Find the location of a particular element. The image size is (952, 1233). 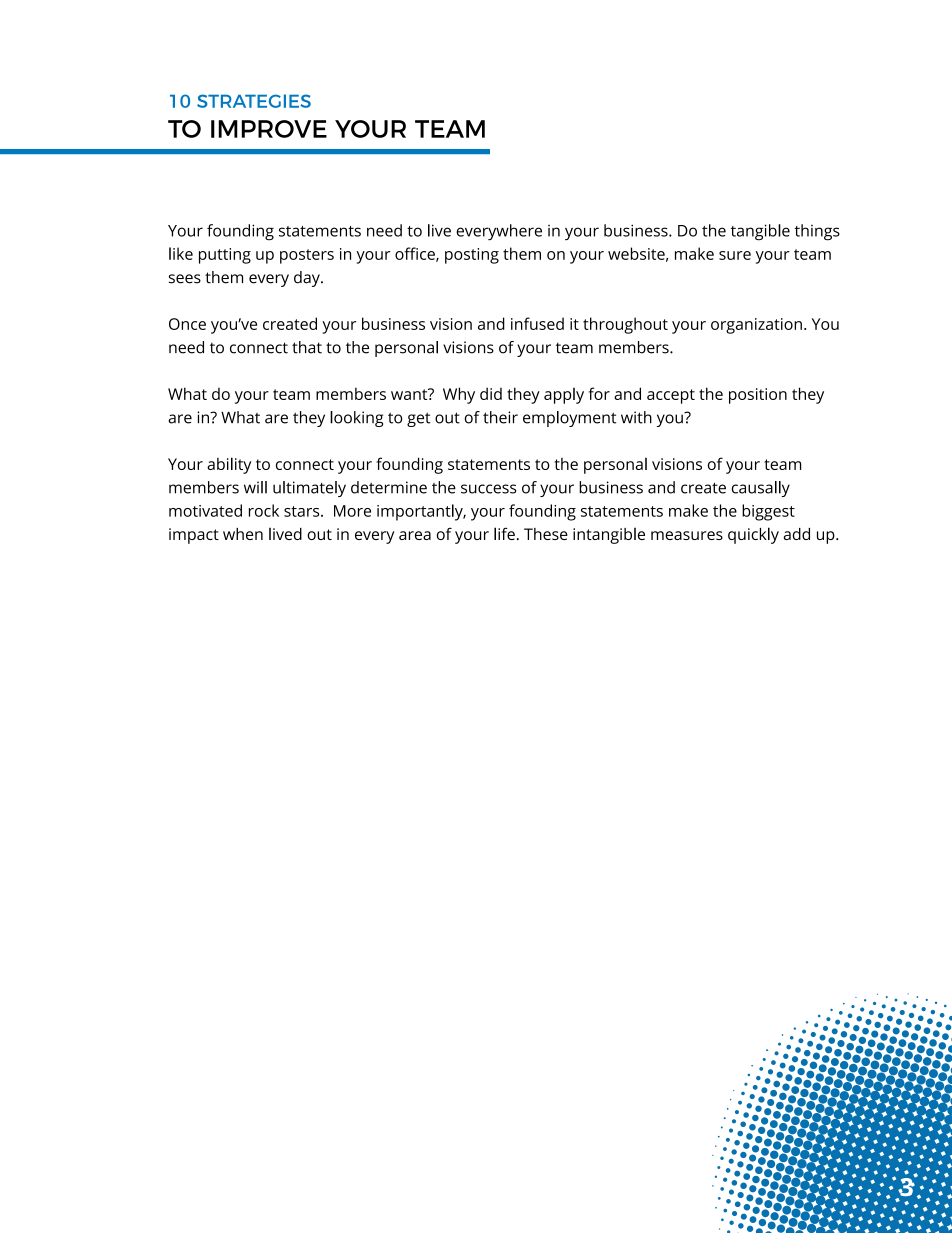

IMPROVE is located at coordinates (269, 129).
